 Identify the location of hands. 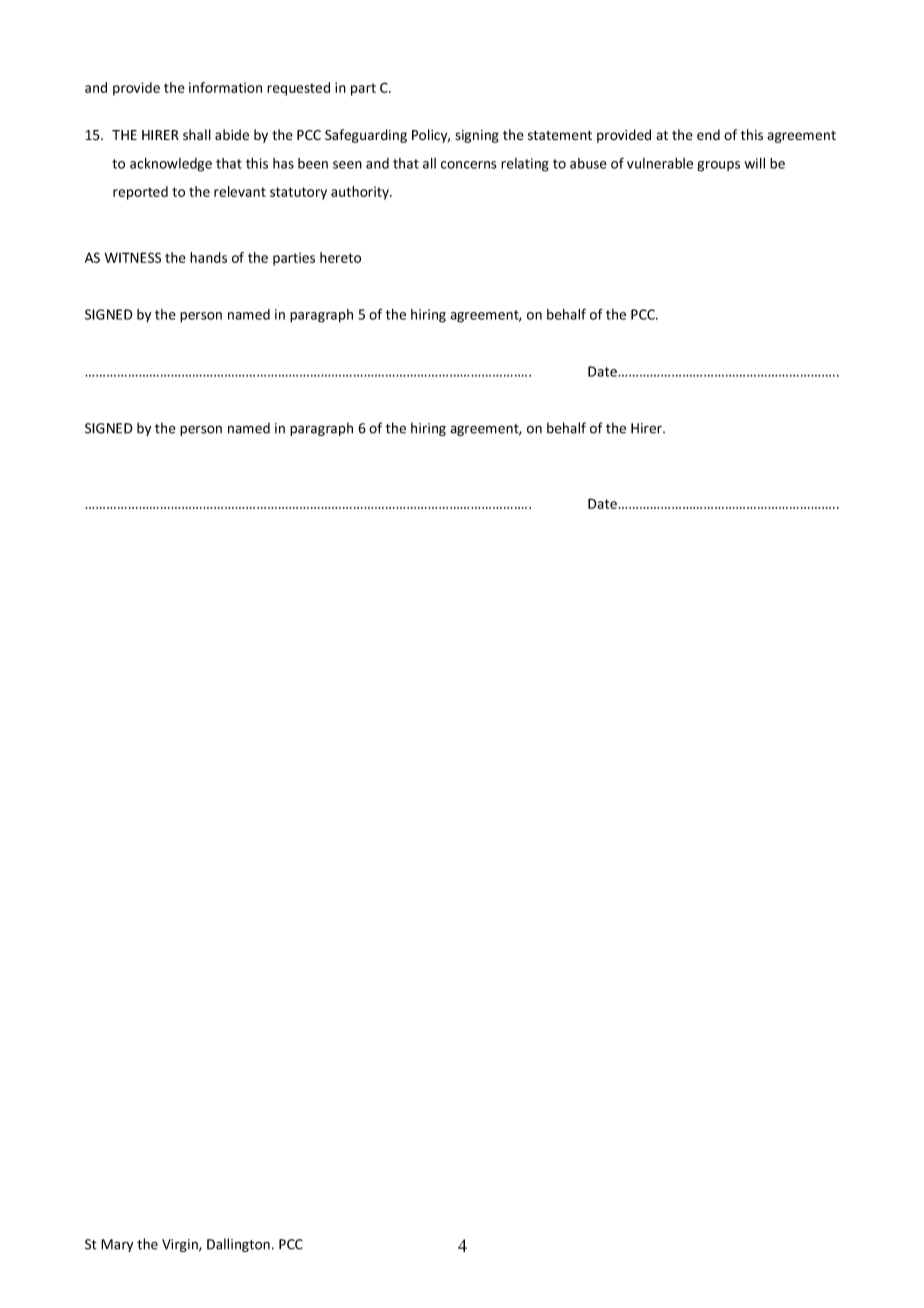
(208, 257).
